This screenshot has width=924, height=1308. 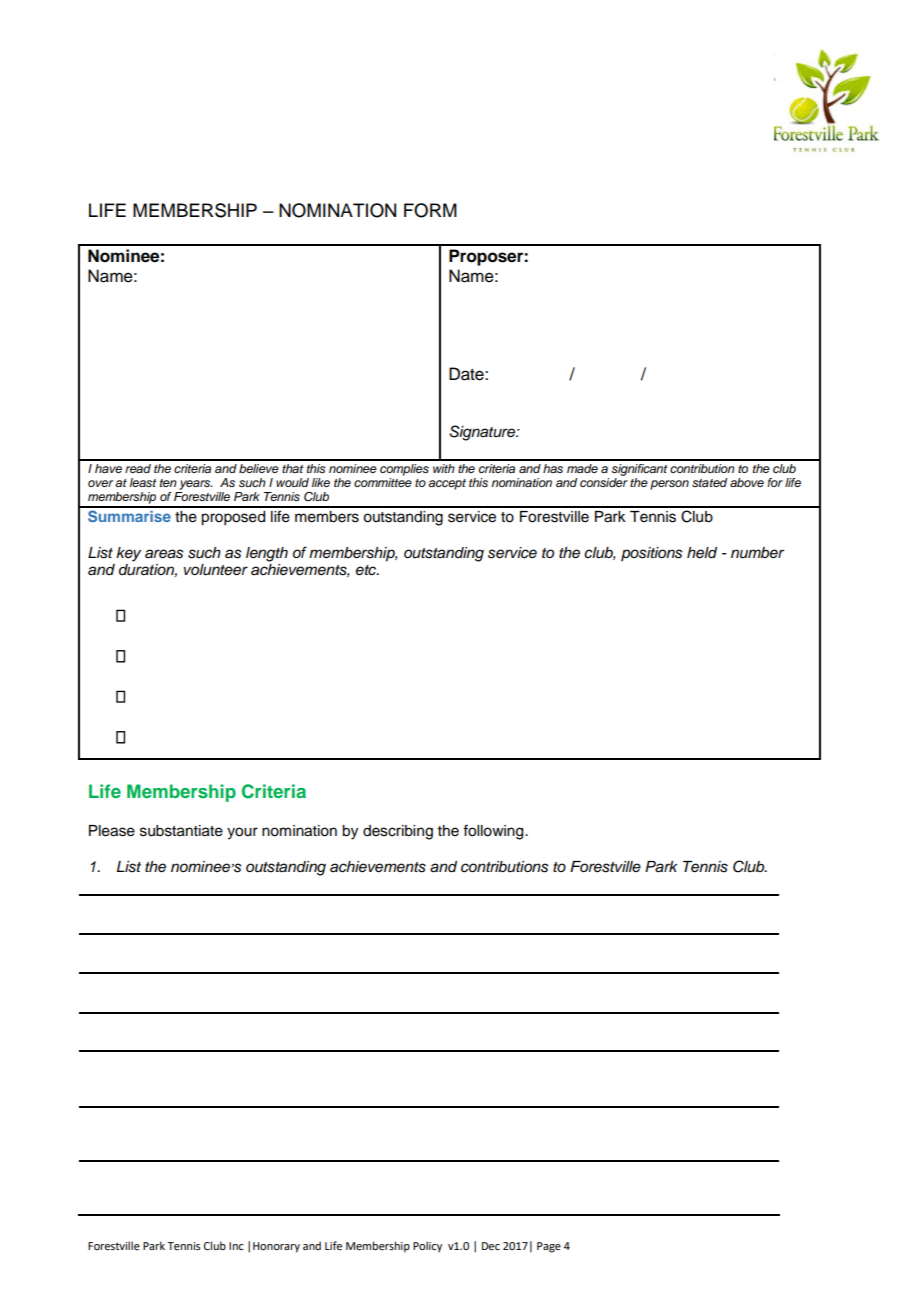 What do you see at coordinates (196, 485) in the screenshot?
I see `years` at bounding box center [196, 485].
